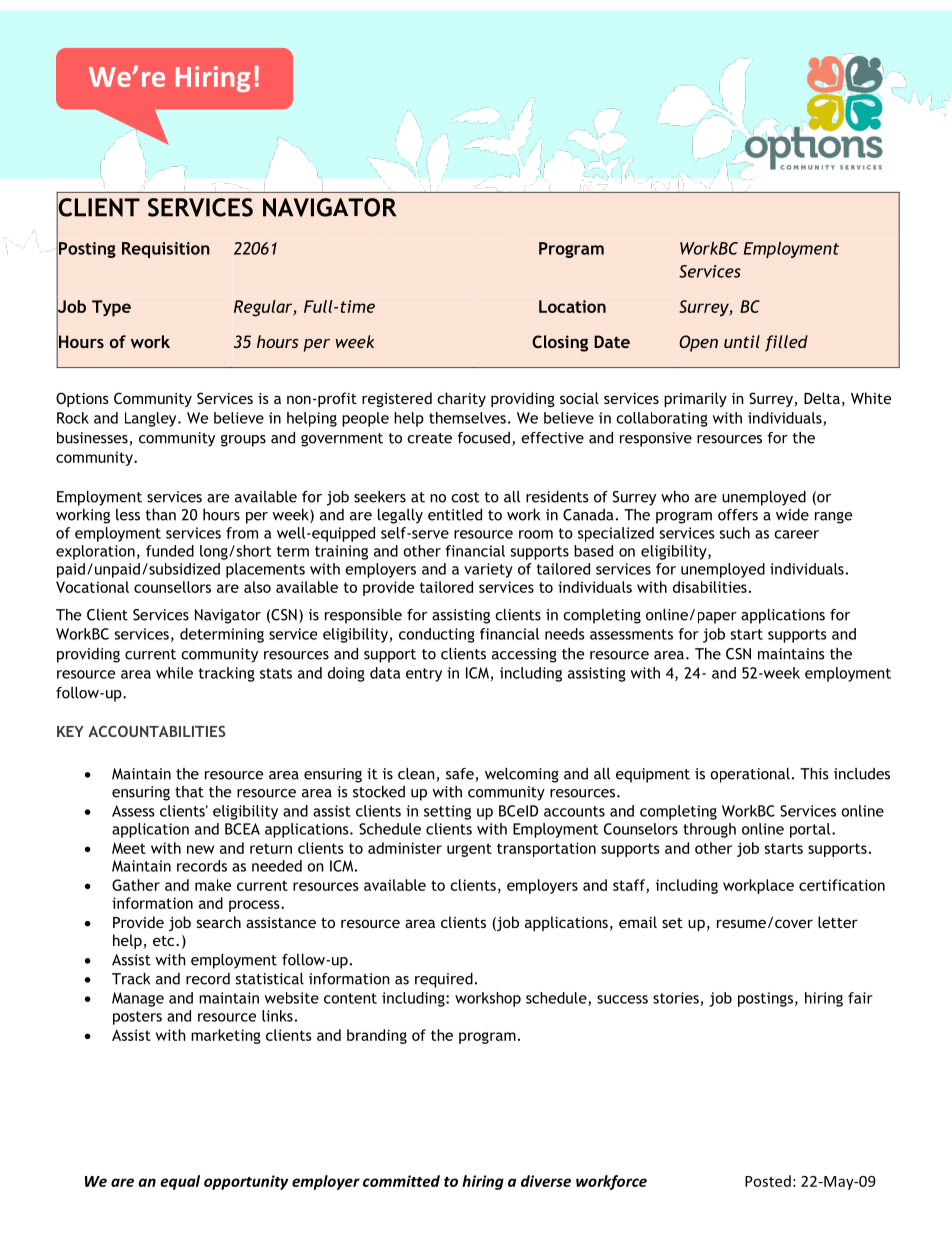 The height and width of the screenshot is (1233, 952). What do you see at coordinates (768, 1181) in the screenshot?
I see `Posted` at bounding box center [768, 1181].
